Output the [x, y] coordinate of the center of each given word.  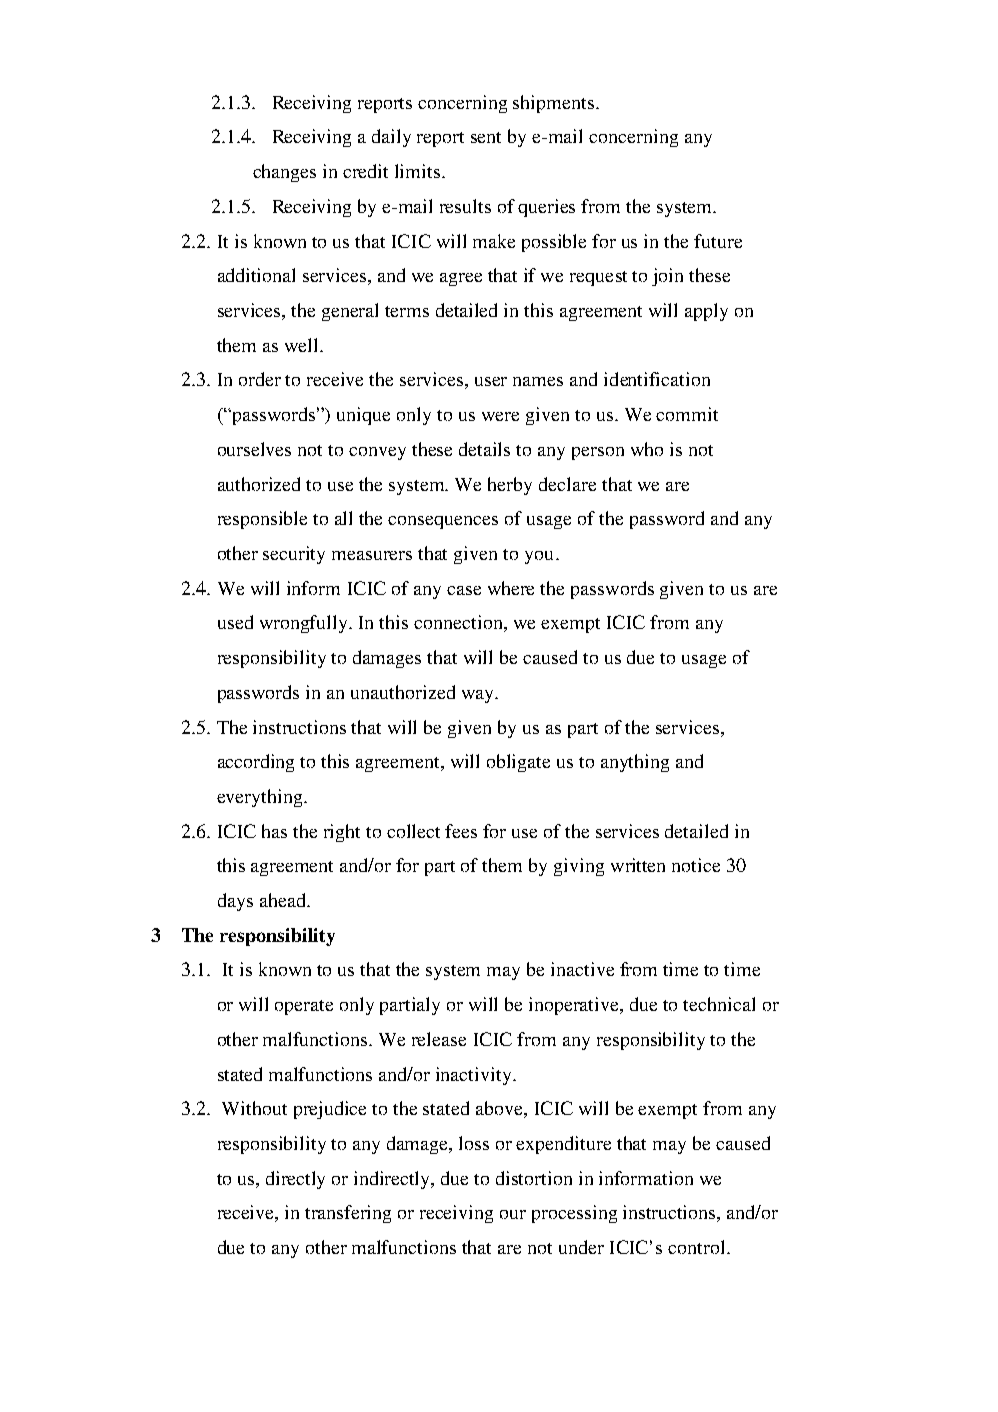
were [500, 416]
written [638, 865]
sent [486, 137]
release [439, 1039]
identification [657, 379]
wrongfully [305, 624]
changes [284, 173]
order [260, 379]
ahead [284, 900]
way [479, 696]
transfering [348, 1214]
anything [635, 763]
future [718, 241]
